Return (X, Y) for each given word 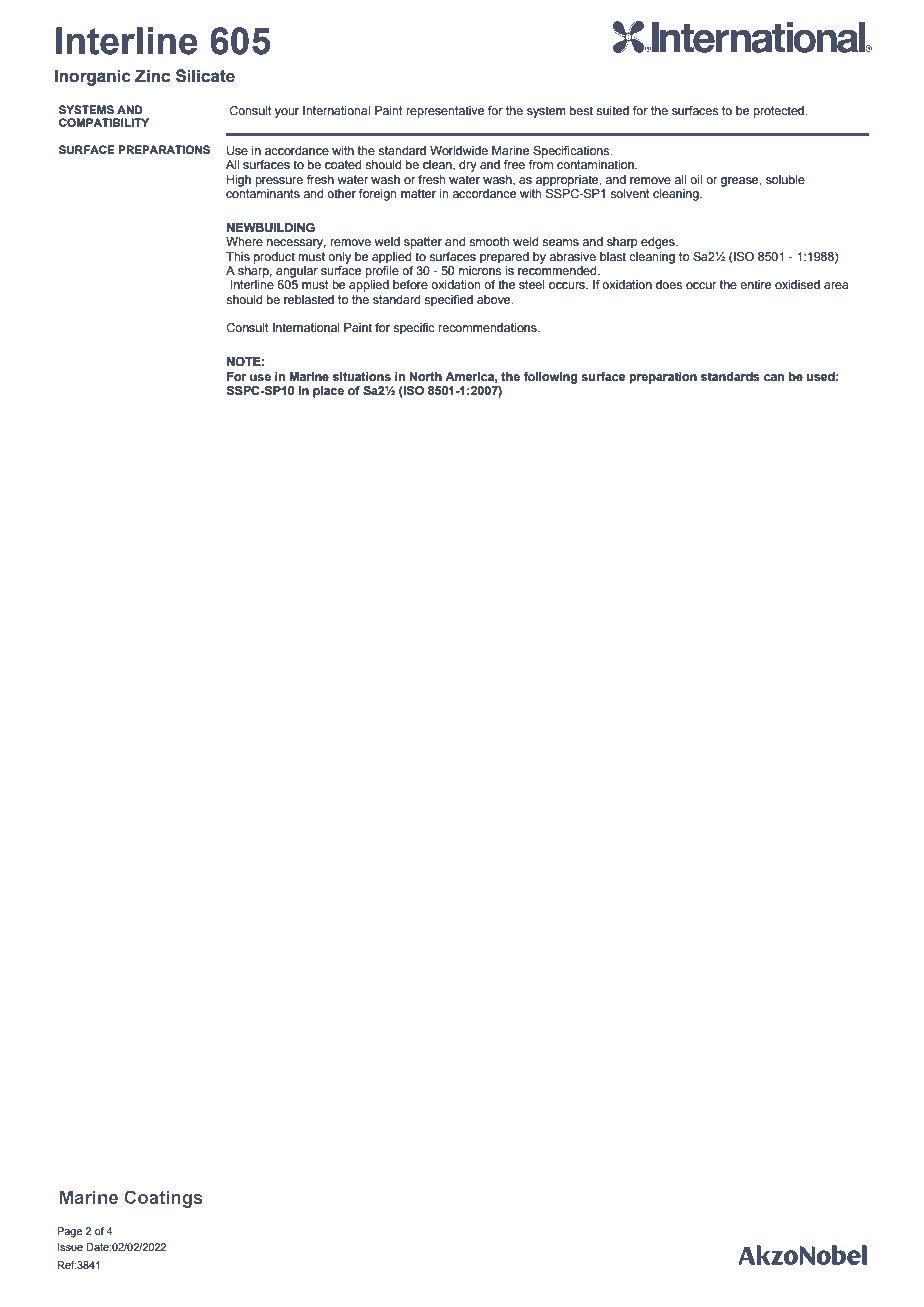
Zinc (152, 76)
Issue (70, 1247)
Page (69, 1232)
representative (445, 112)
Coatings (163, 1199)
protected (779, 112)
